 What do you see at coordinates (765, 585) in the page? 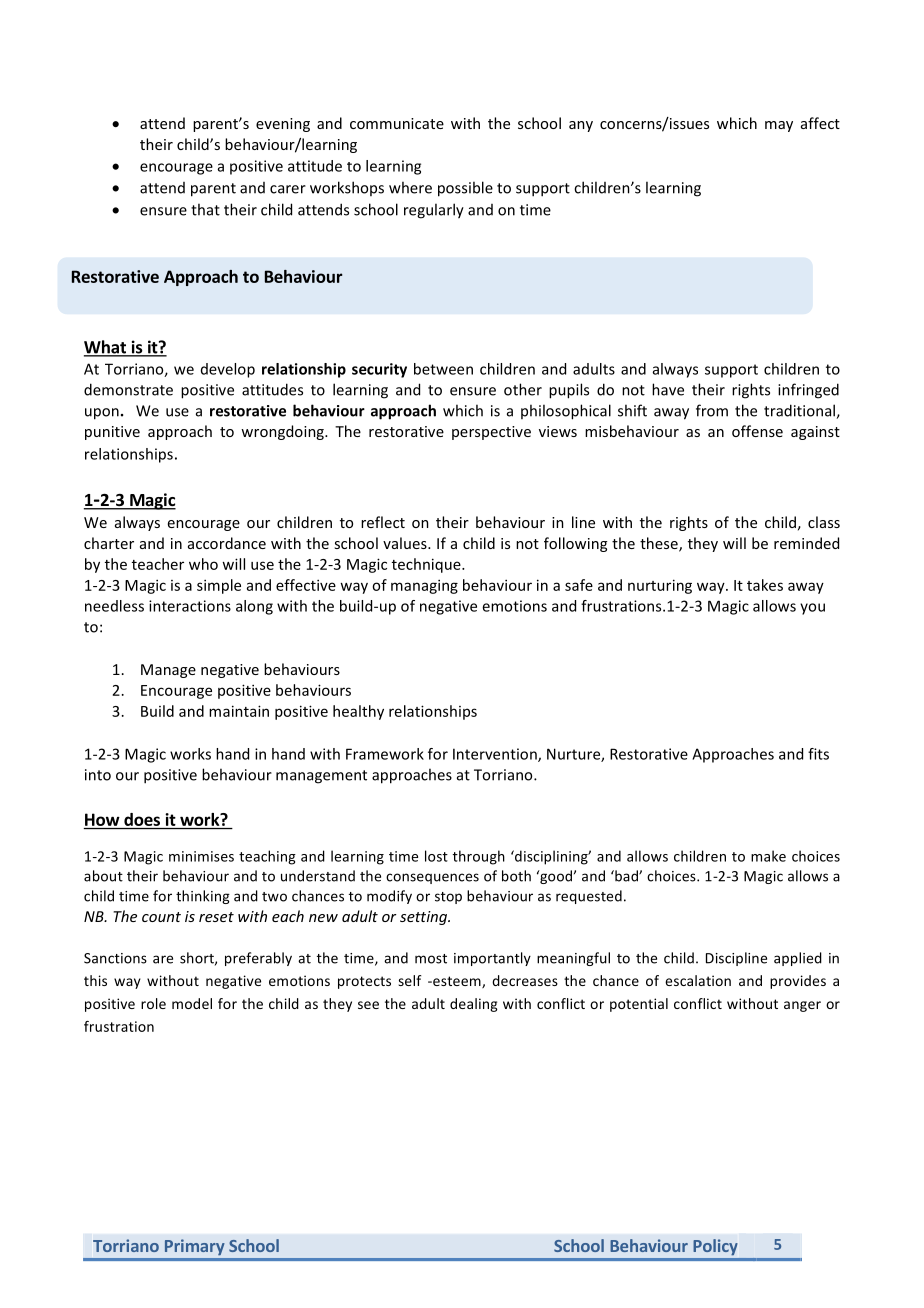
I see `takes` at bounding box center [765, 585].
